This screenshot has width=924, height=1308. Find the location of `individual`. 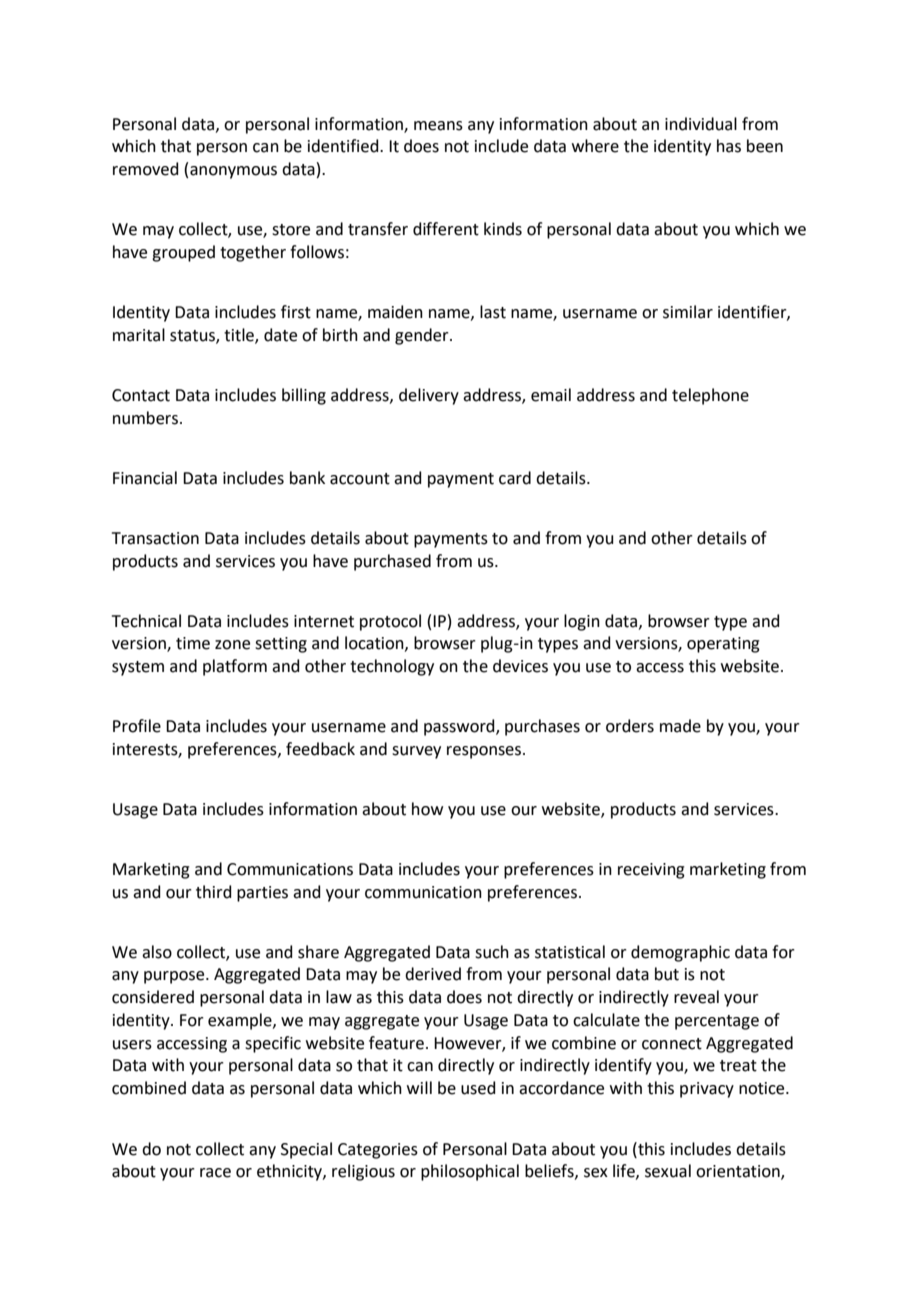

individual is located at coordinates (701, 124).
